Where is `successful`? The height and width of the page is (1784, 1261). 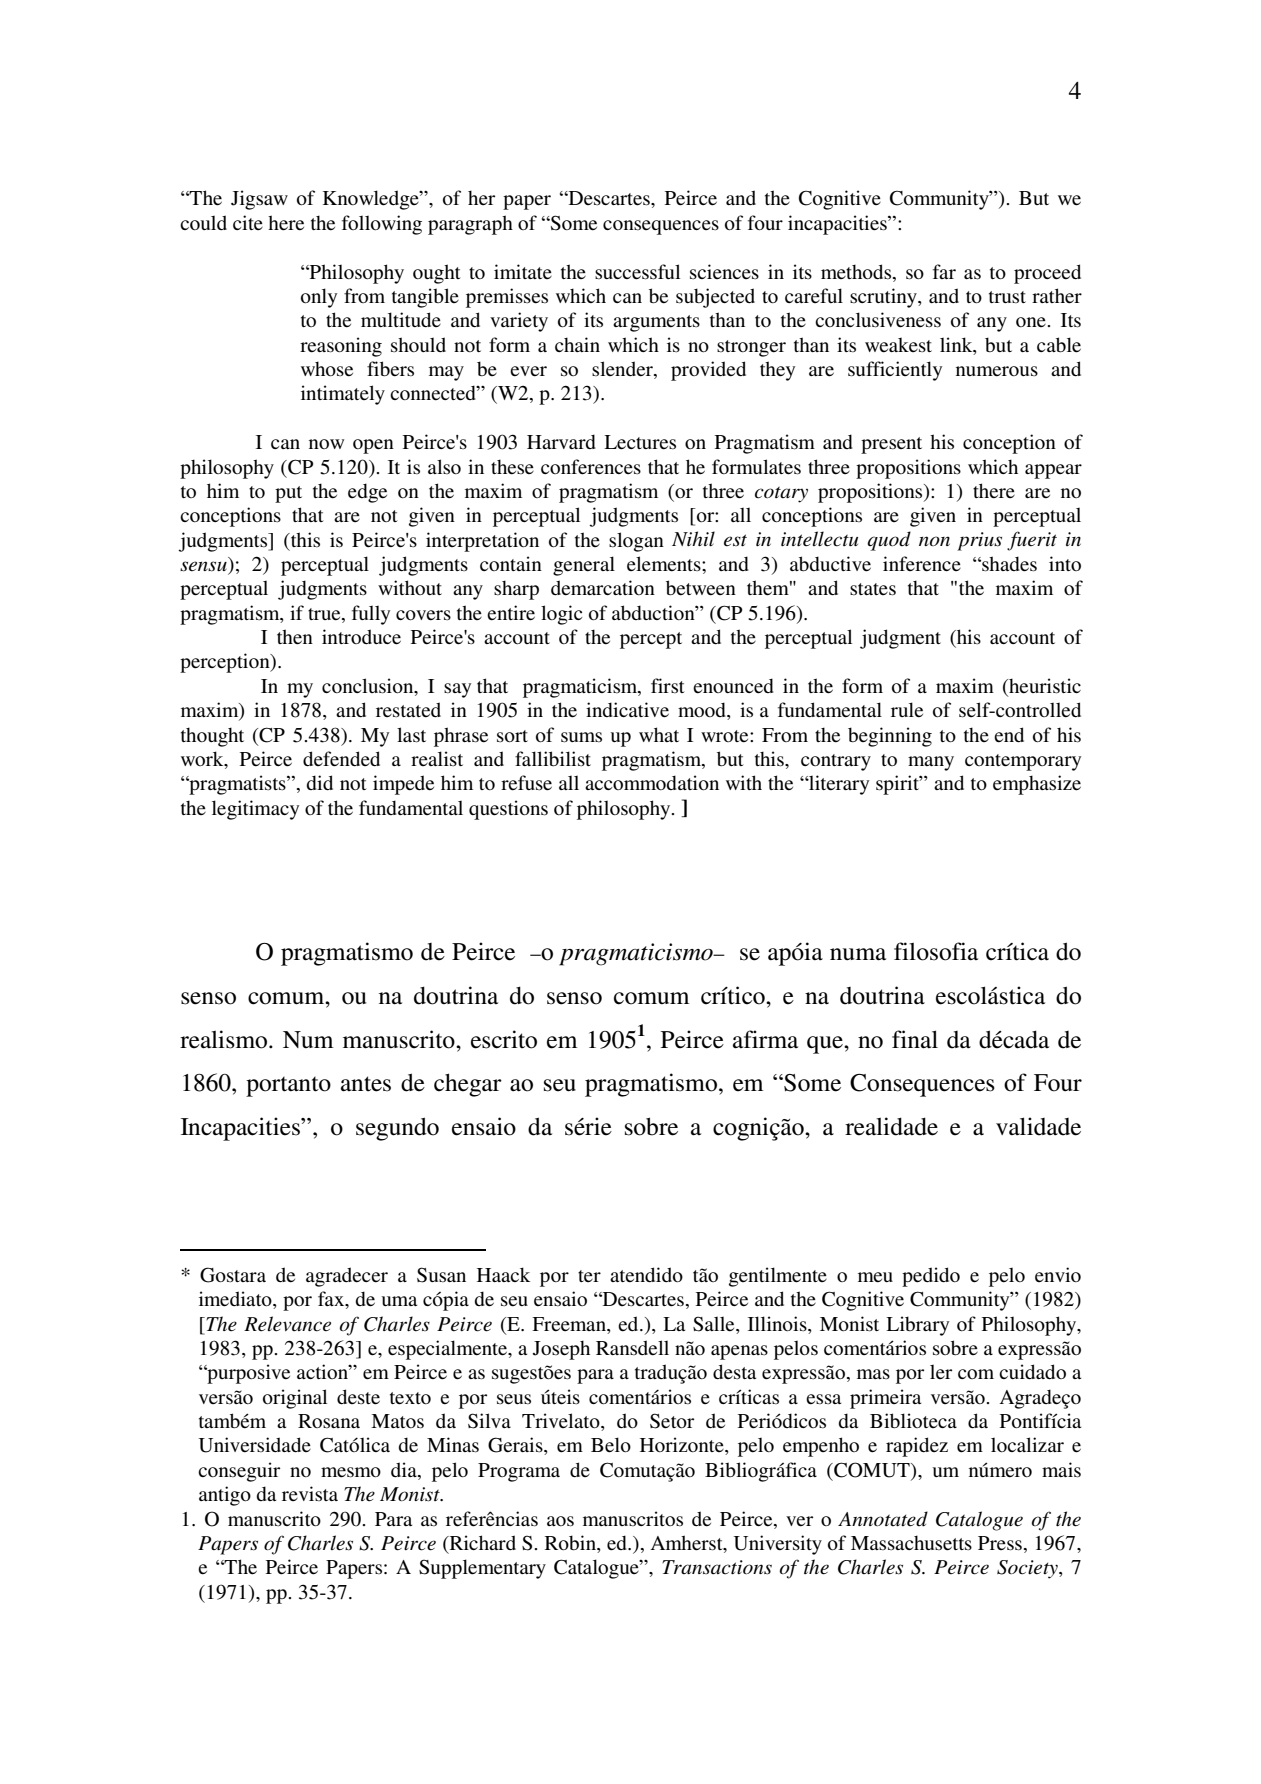
successful is located at coordinates (637, 272).
